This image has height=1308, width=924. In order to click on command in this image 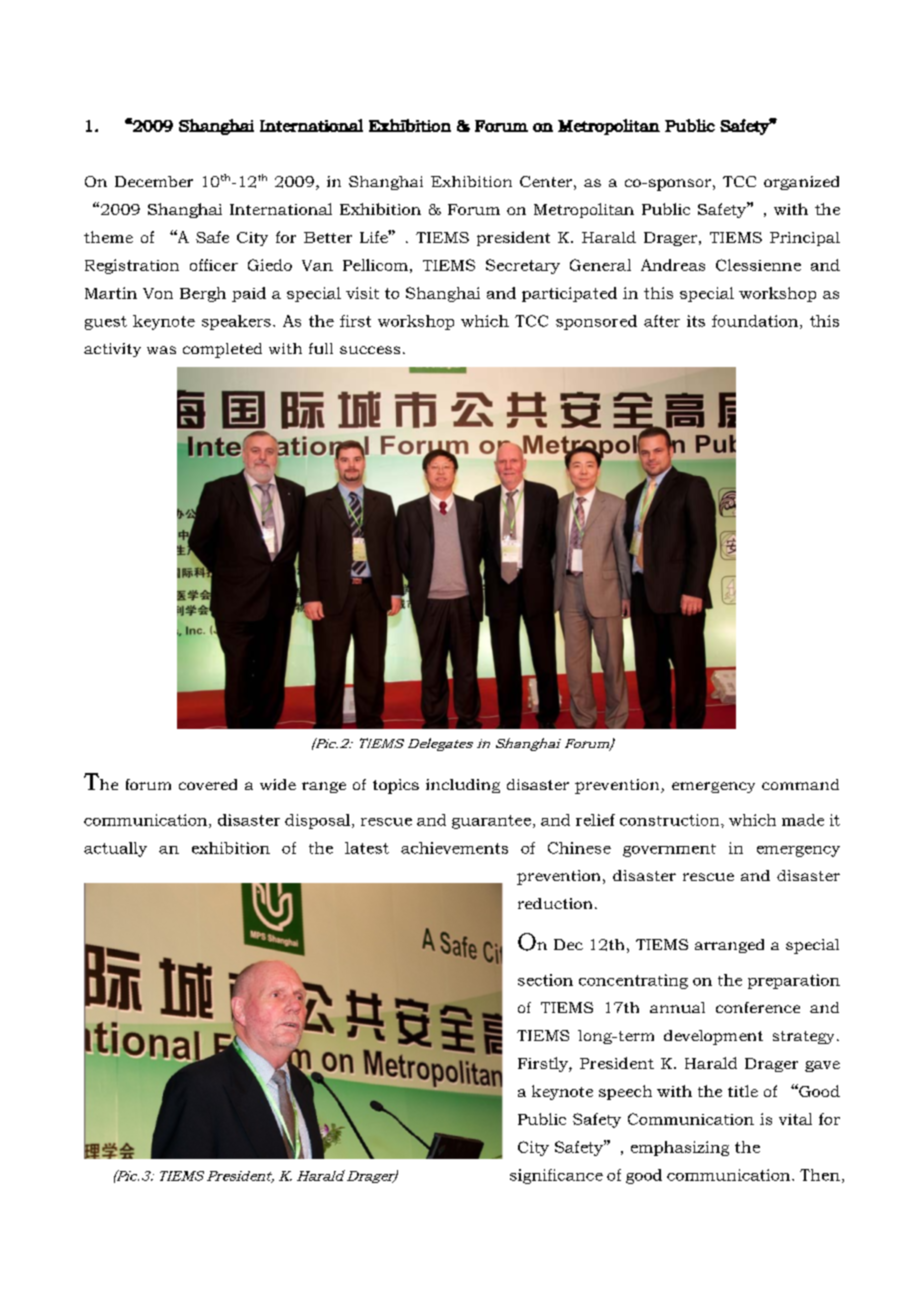, I will do `click(800, 784)`.
